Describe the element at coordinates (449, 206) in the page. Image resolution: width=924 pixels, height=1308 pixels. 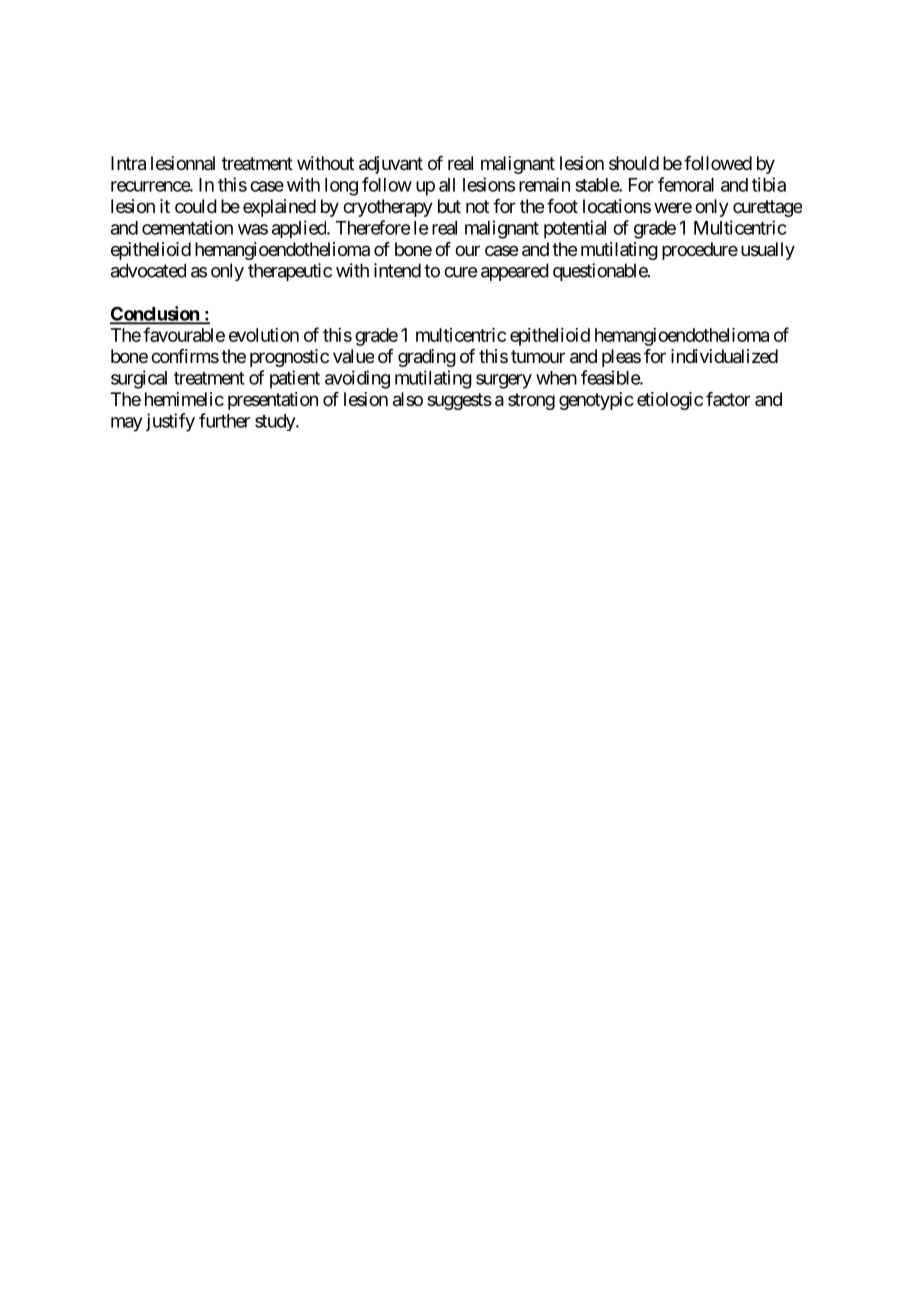
I see `but` at that location.
